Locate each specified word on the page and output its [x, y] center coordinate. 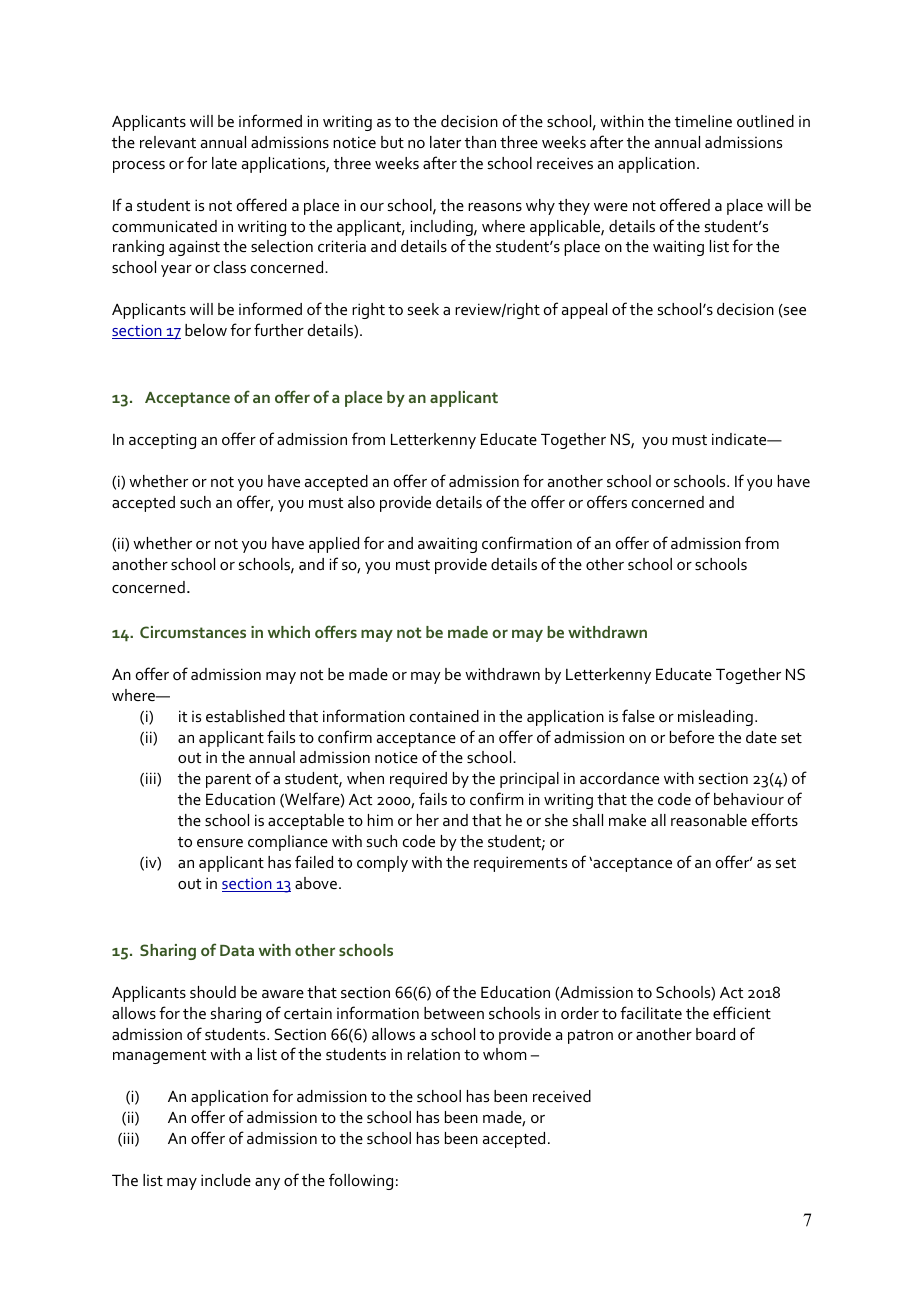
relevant [168, 142]
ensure [220, 843]
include [226, 1180]
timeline [703, 121]
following [361, 1181]
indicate [740, 439]
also [361, 502]
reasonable [709, 820]
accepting [162, 441]
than [480, 142]
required [418, 780]
